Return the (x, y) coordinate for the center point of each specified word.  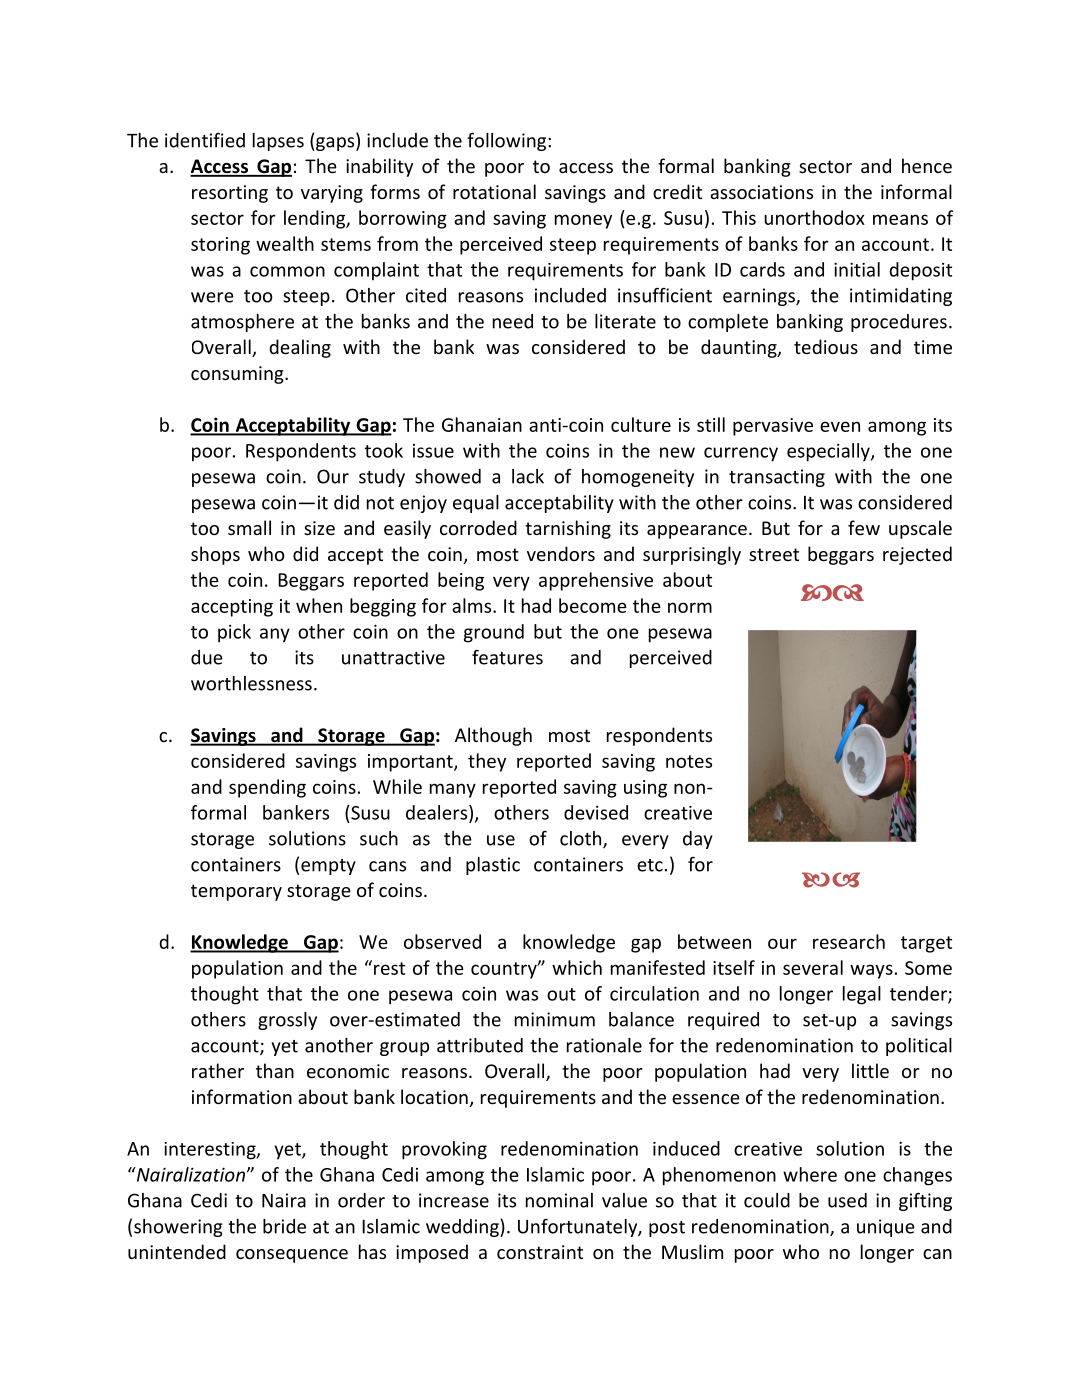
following (508, 141)
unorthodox (814, 217)
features (507, 657)
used (847, 1200)
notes (689, 761)
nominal (559, 1200)
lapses (278, 142)
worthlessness (251, 683)
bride (284, 1226)
